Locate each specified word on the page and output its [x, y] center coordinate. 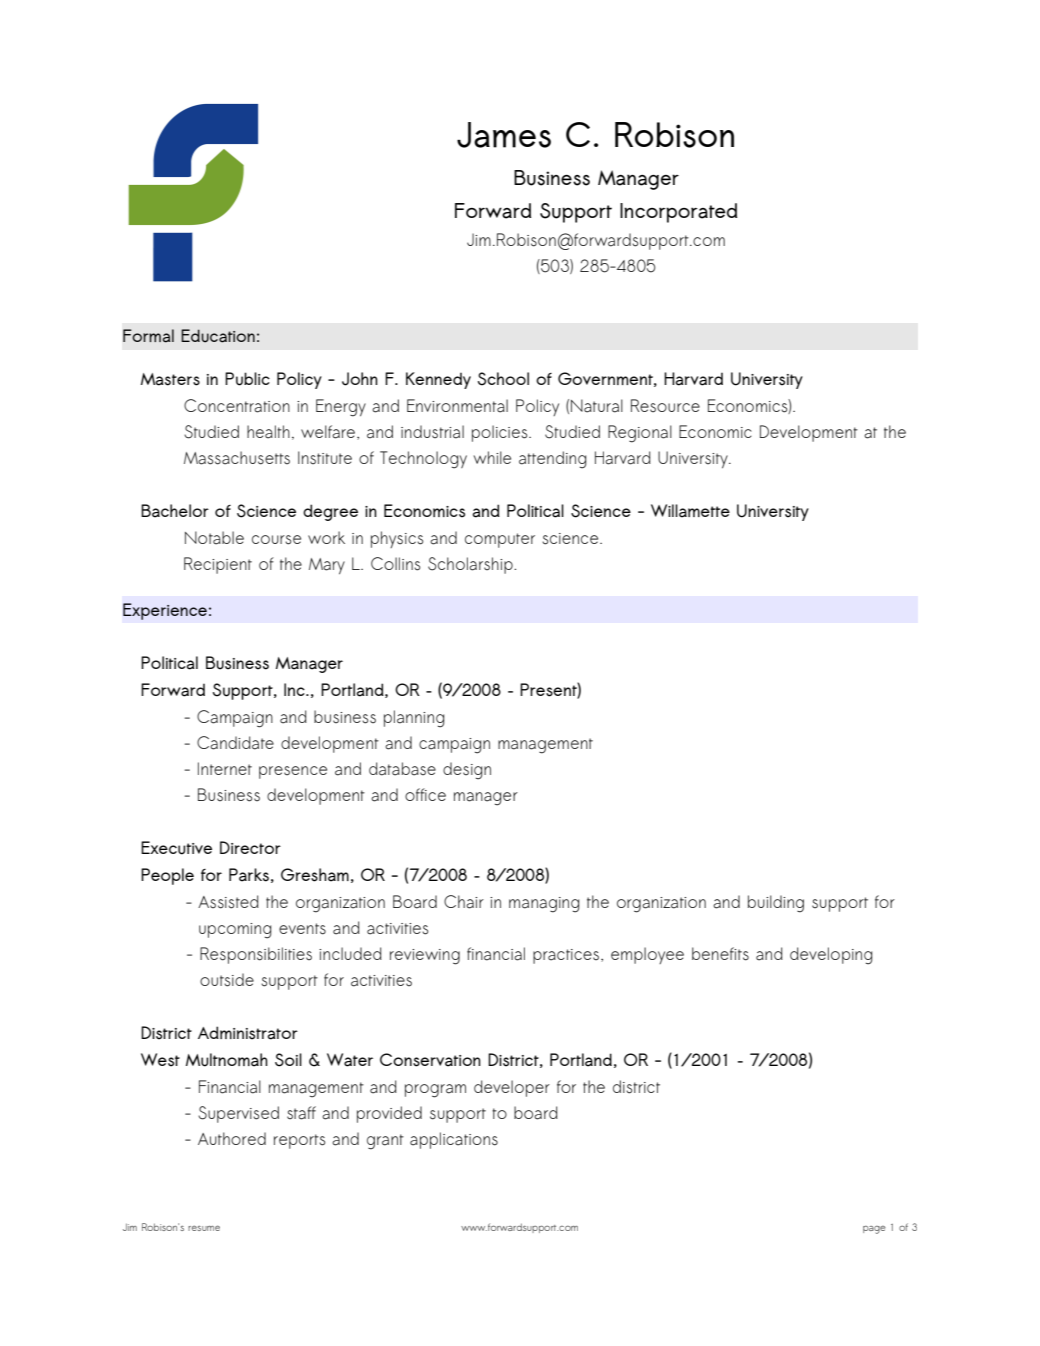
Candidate [235, 743]
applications [454, 1140]
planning [414, 719]
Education [218, 336]
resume [204, 1228]
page [874, 1230]
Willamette [690, 511]
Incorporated [678, 213]
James [504, 135]
